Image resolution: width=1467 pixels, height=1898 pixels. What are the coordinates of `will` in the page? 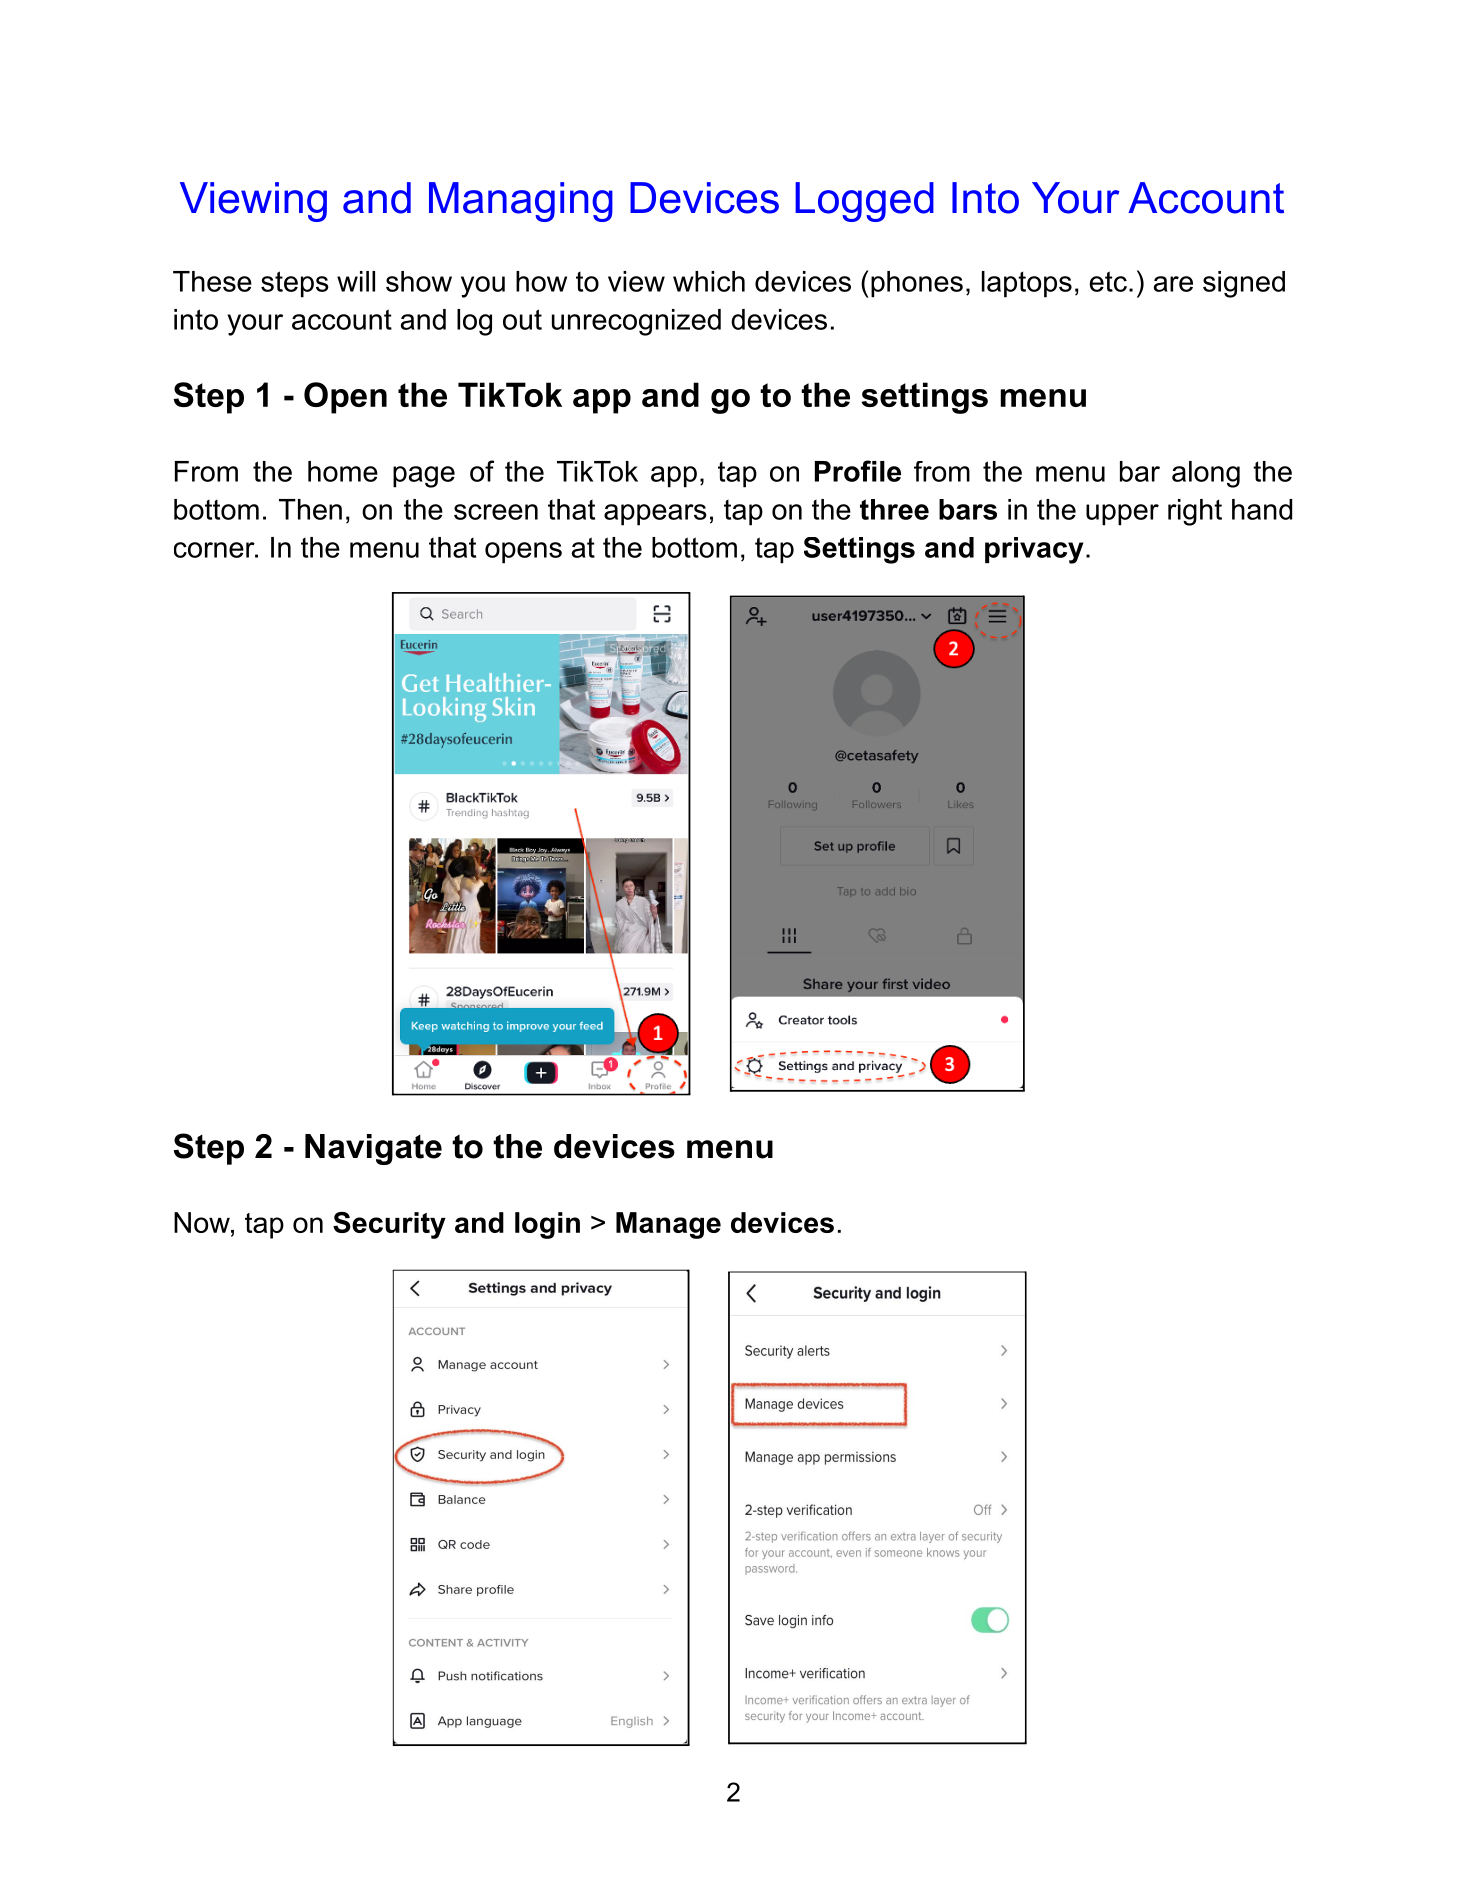 It's located at (356, 281).
